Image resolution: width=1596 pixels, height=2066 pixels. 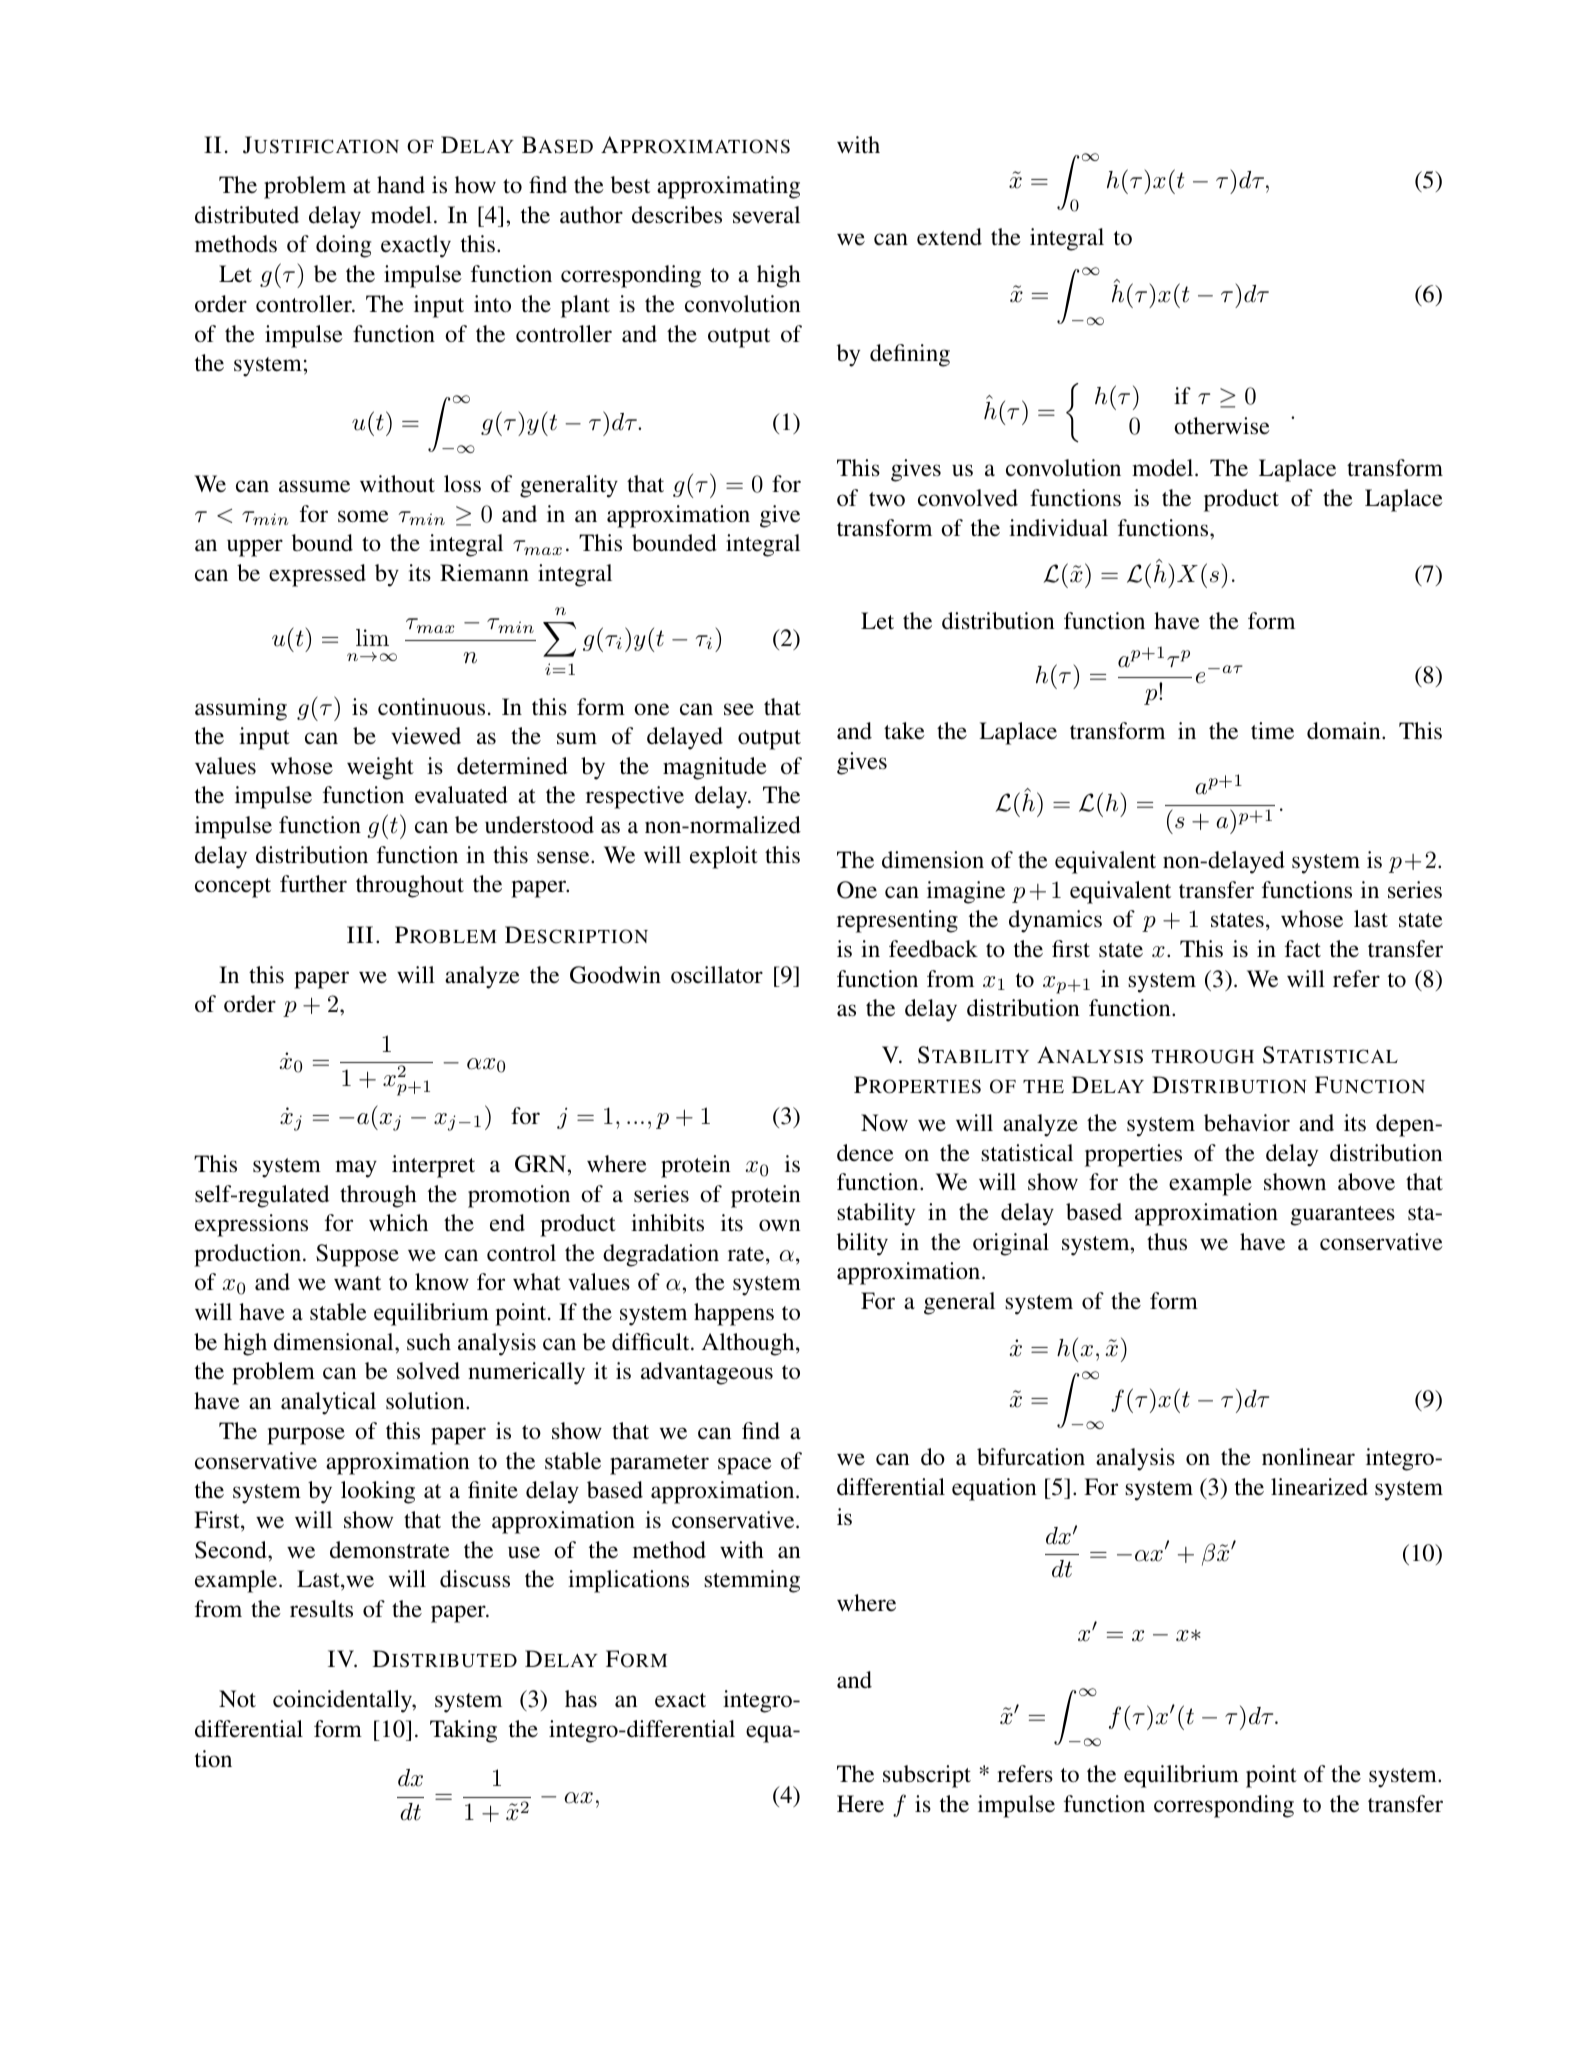 I want to click on Taking, so click(x=463, y=1731).
